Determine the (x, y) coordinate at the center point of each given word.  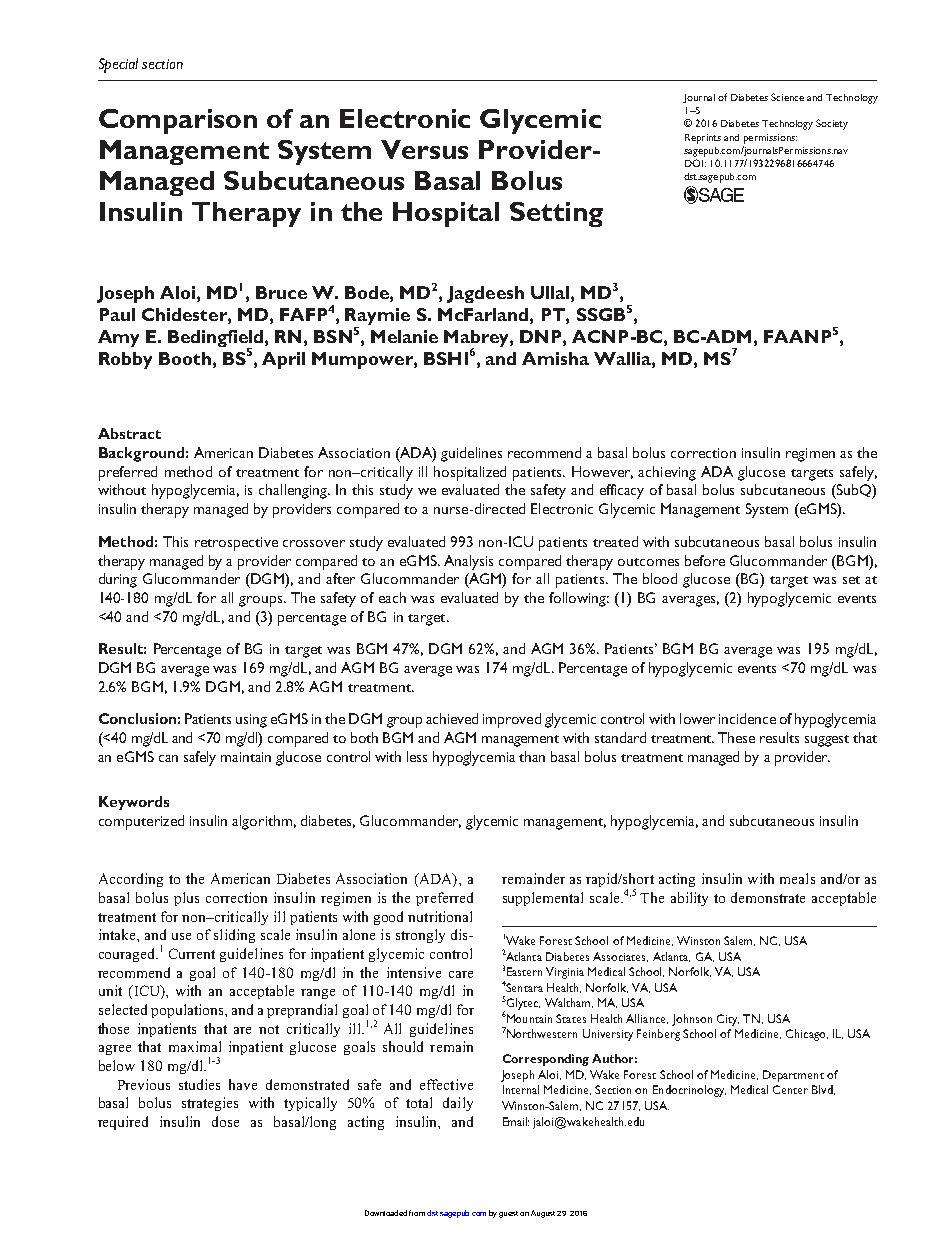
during (118, 580)
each (392, 597)
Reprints (703, 139)
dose (225, 1121)
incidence (747, 718)
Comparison (178, 121)
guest (508, 1214)
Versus (424, 149)
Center (790, 1089)
